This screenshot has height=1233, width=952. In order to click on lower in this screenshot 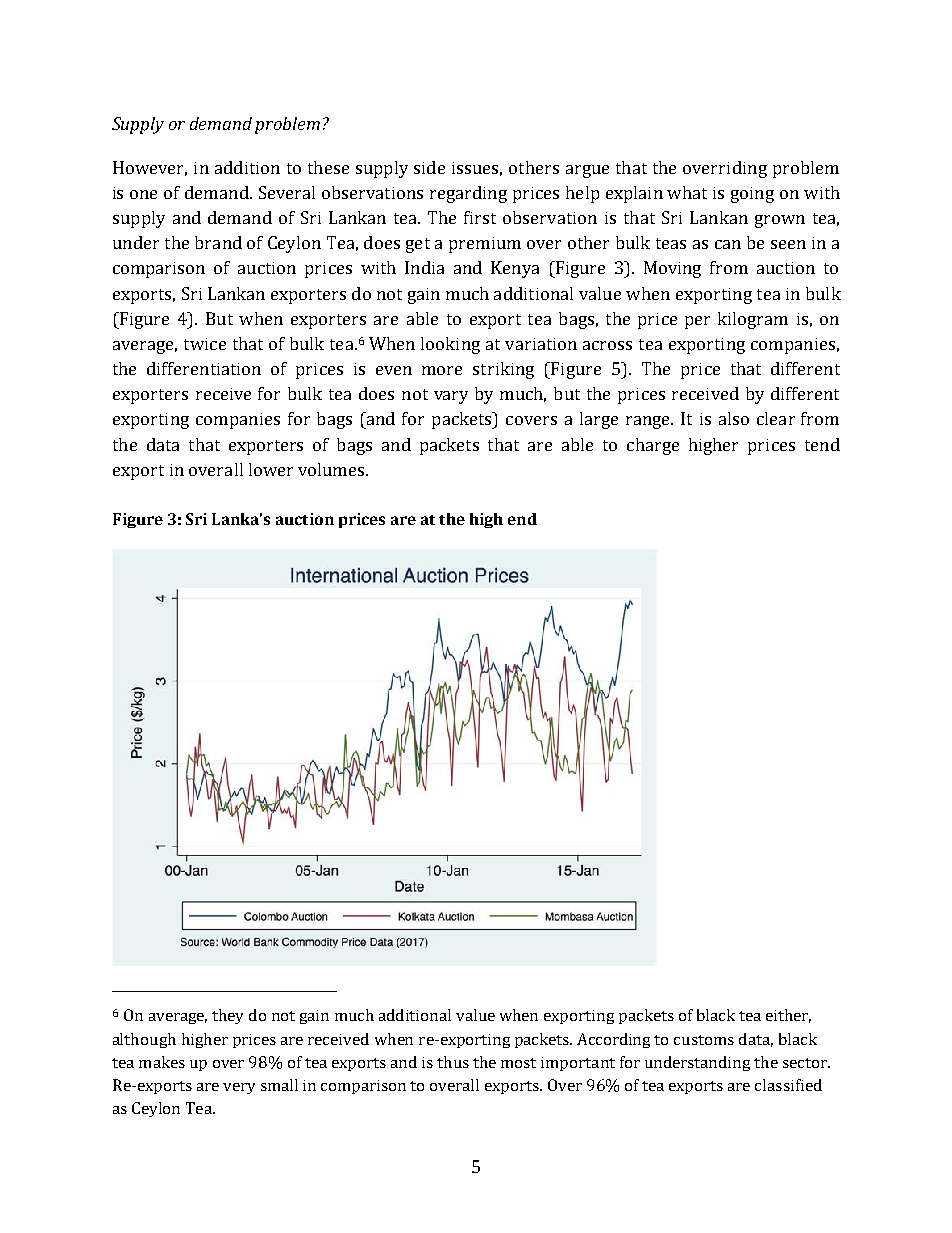, I will do `click(271, 469)`.
